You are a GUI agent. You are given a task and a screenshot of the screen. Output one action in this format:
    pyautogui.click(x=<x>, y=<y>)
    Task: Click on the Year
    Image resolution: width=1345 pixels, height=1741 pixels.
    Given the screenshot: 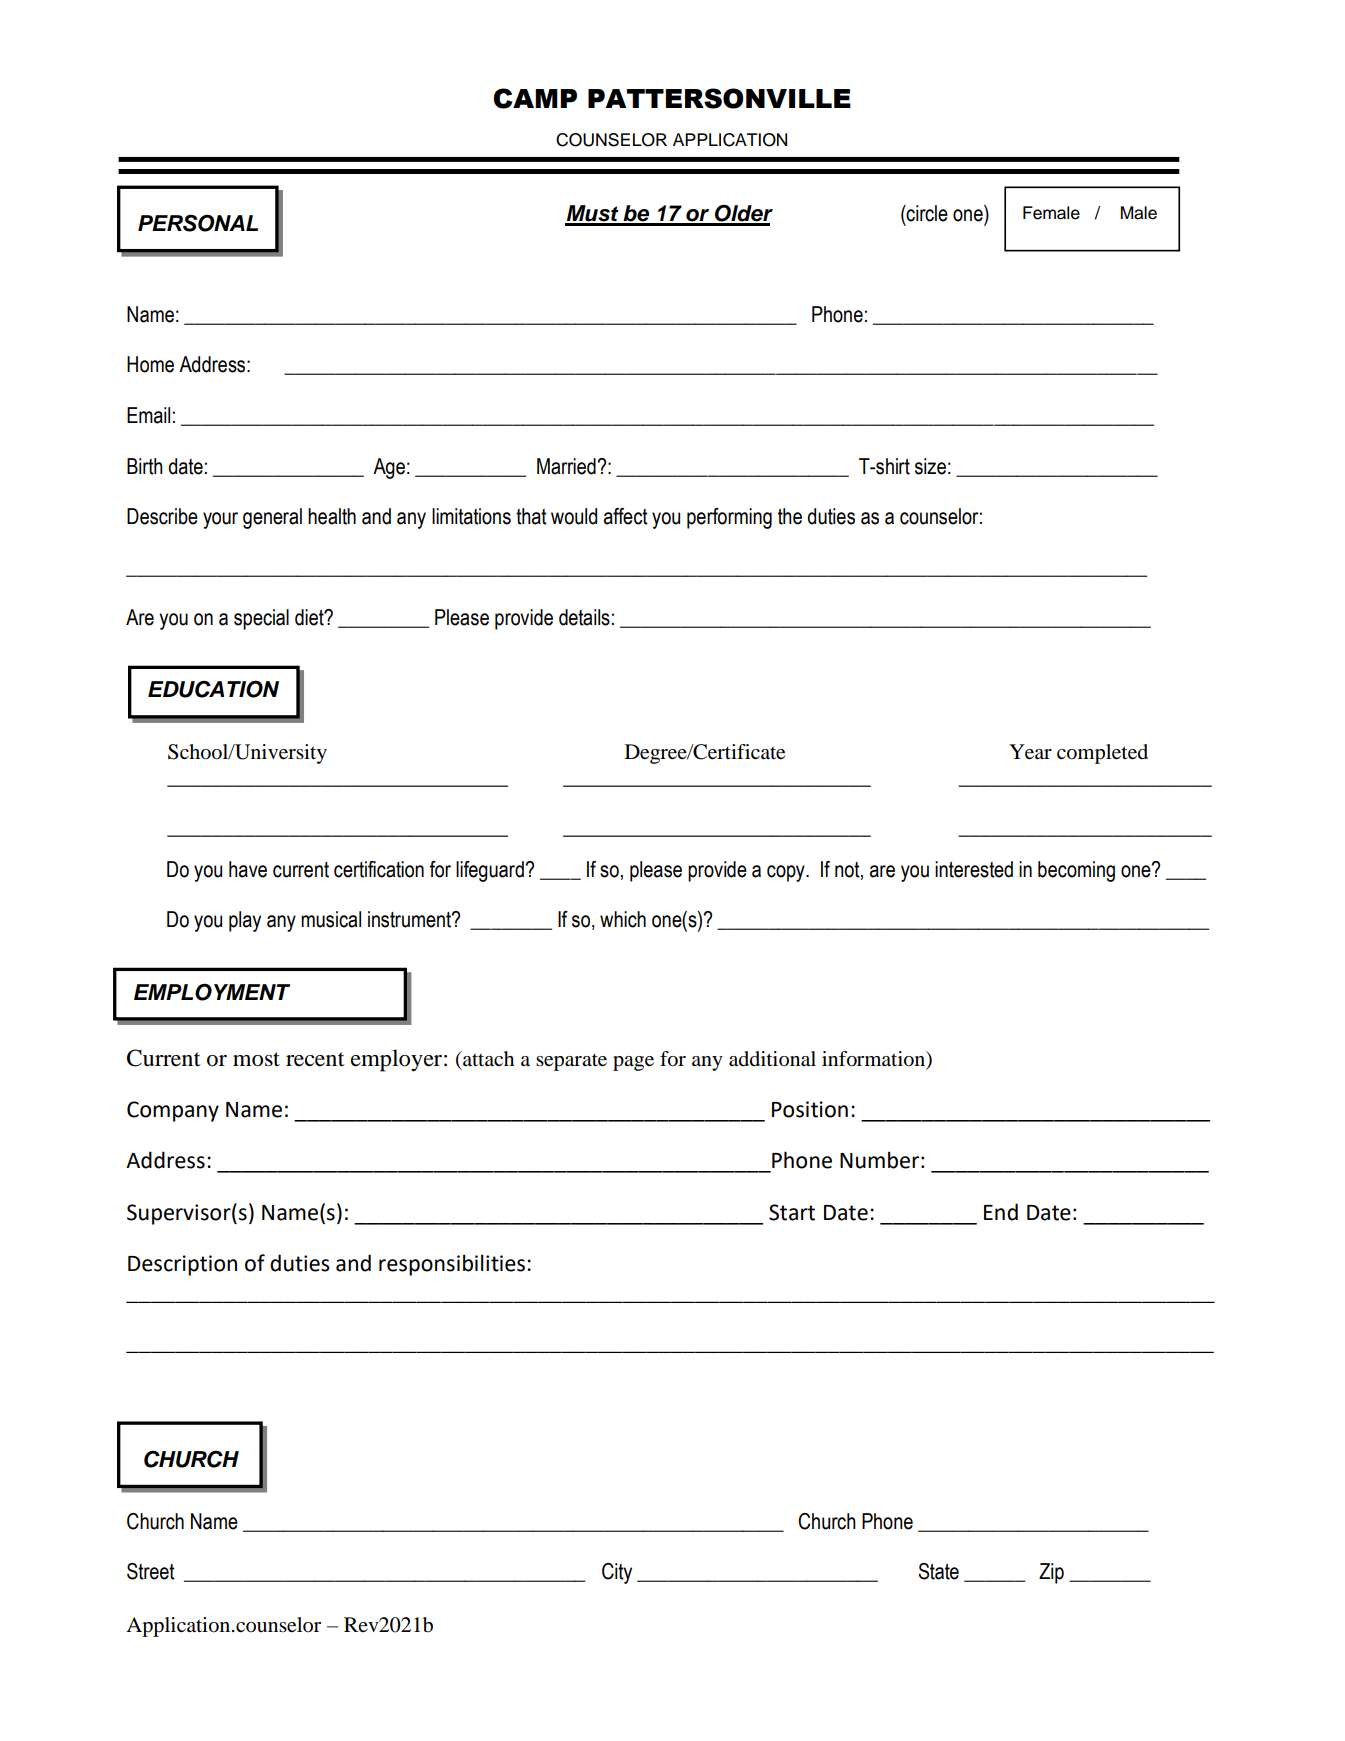 What is the action you would take?
    pyautogui.click(x=1030, y=752)
